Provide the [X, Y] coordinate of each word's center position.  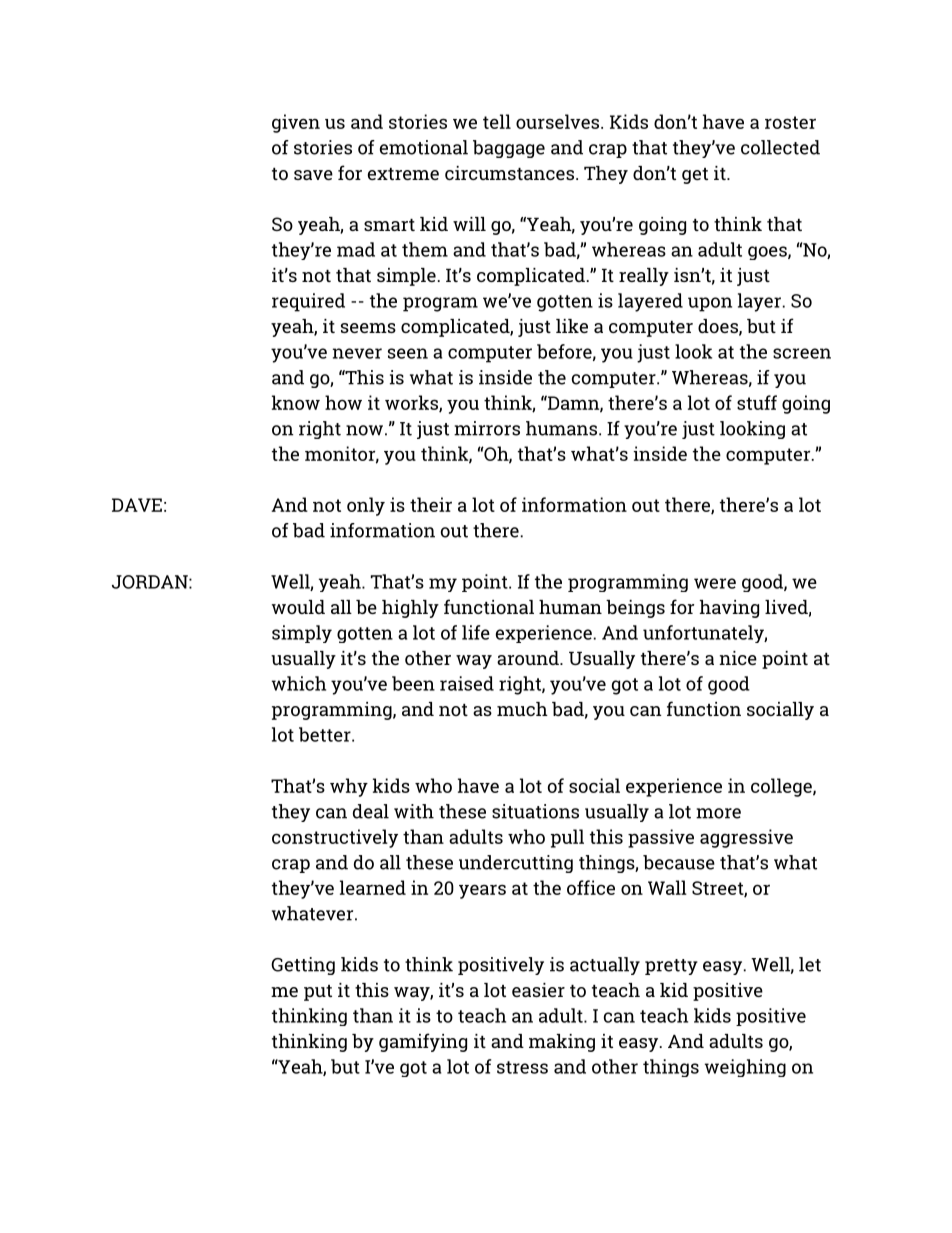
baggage [509, 149]
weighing [745, 1068]
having [729, 609]
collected [780, 147]
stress [522, 1067]
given [296, 123]
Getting [303, 966]
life [476, 632]
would [298, 607]
